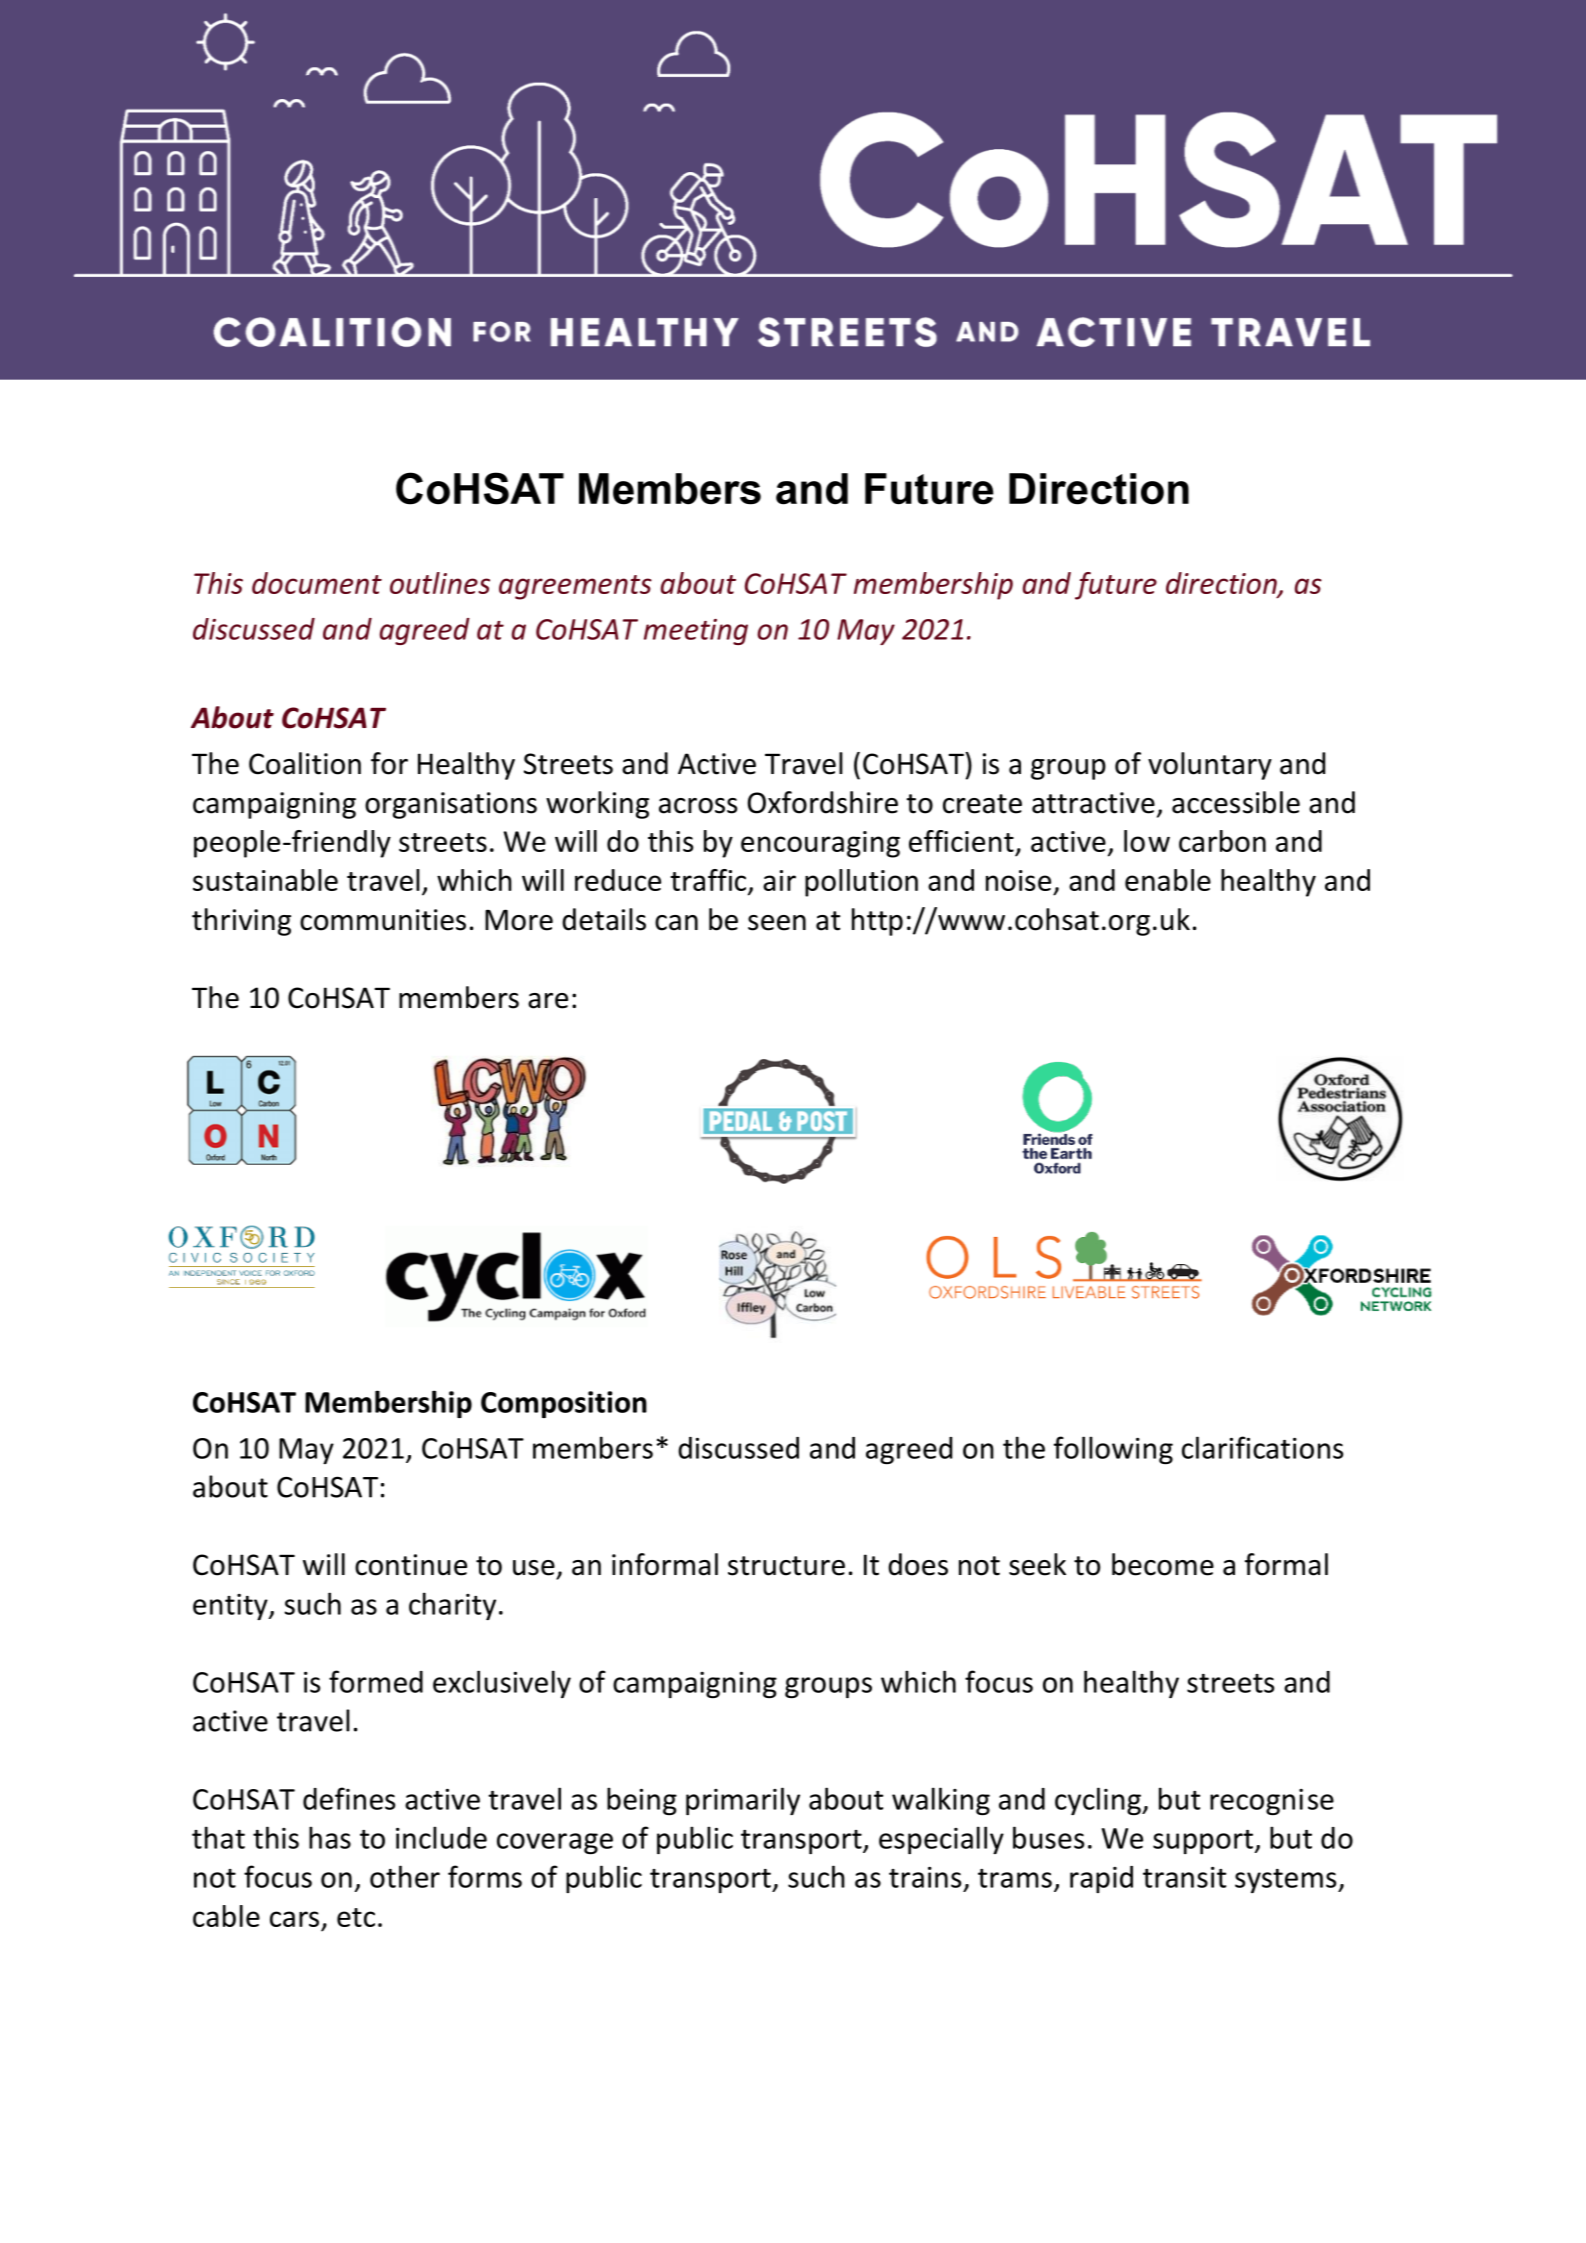 The height and width of the screenshot is (2243, 1586). What do you see at coordinates (564, 1404) in the screenshot?
I see `Composition` at bounding box center [564, 1404].
